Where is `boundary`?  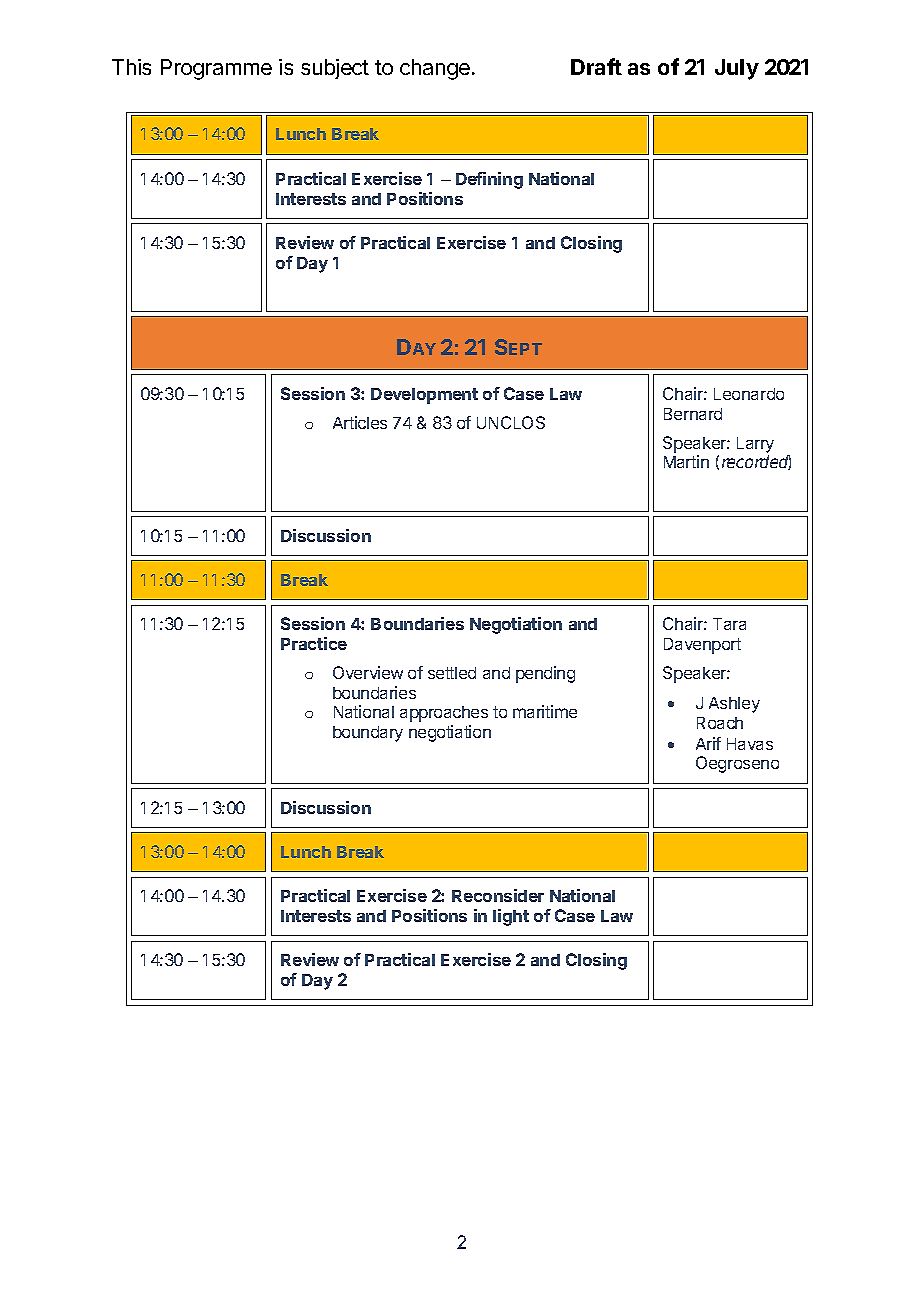 boundary is located at coordinates (368, 734).
